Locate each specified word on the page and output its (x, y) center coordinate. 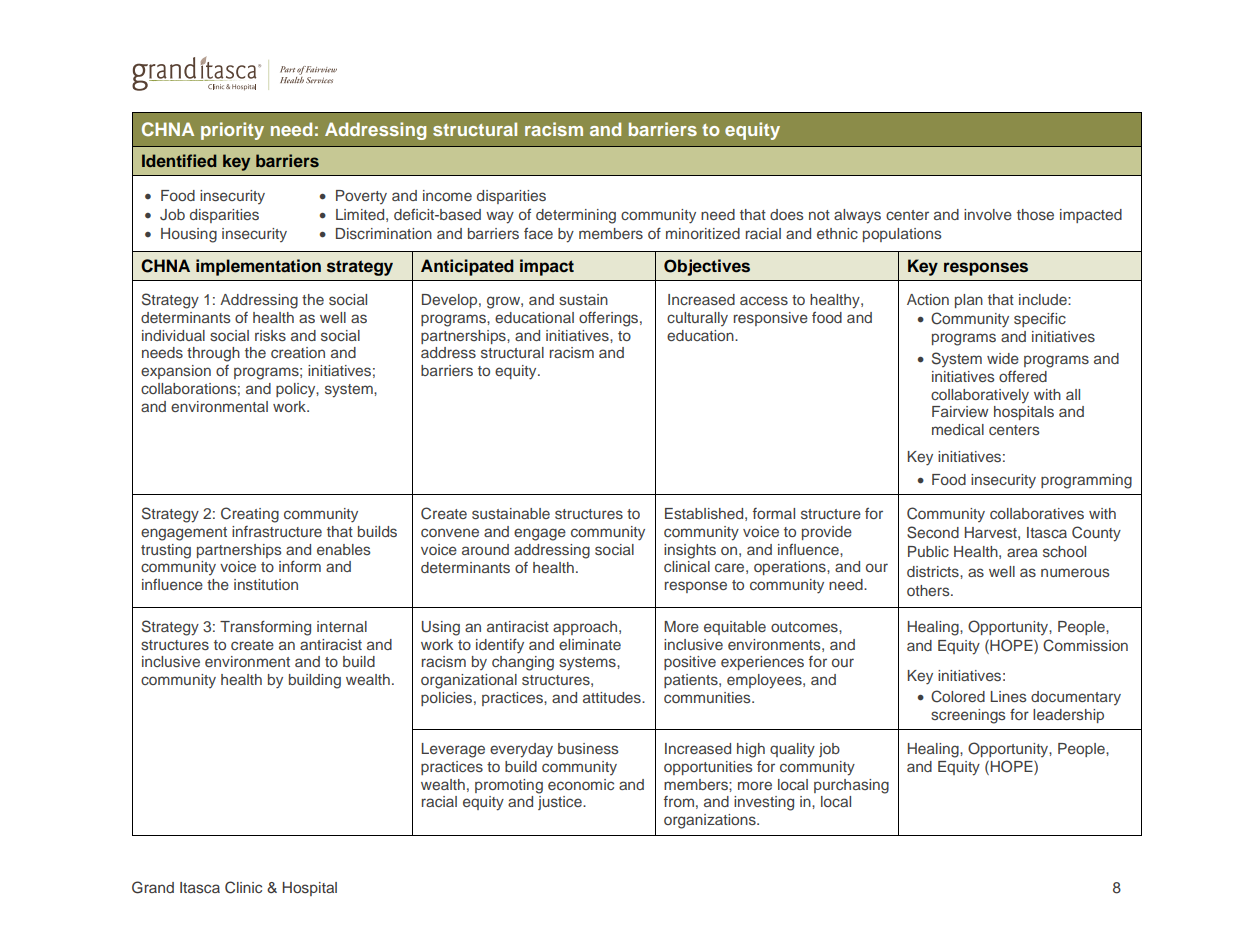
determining (576, 216)
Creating (250, 515)
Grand (153, 887)
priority (232, 131)
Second (933, 532)
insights (690, 551)
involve (988, 214)
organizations (711, 821)
